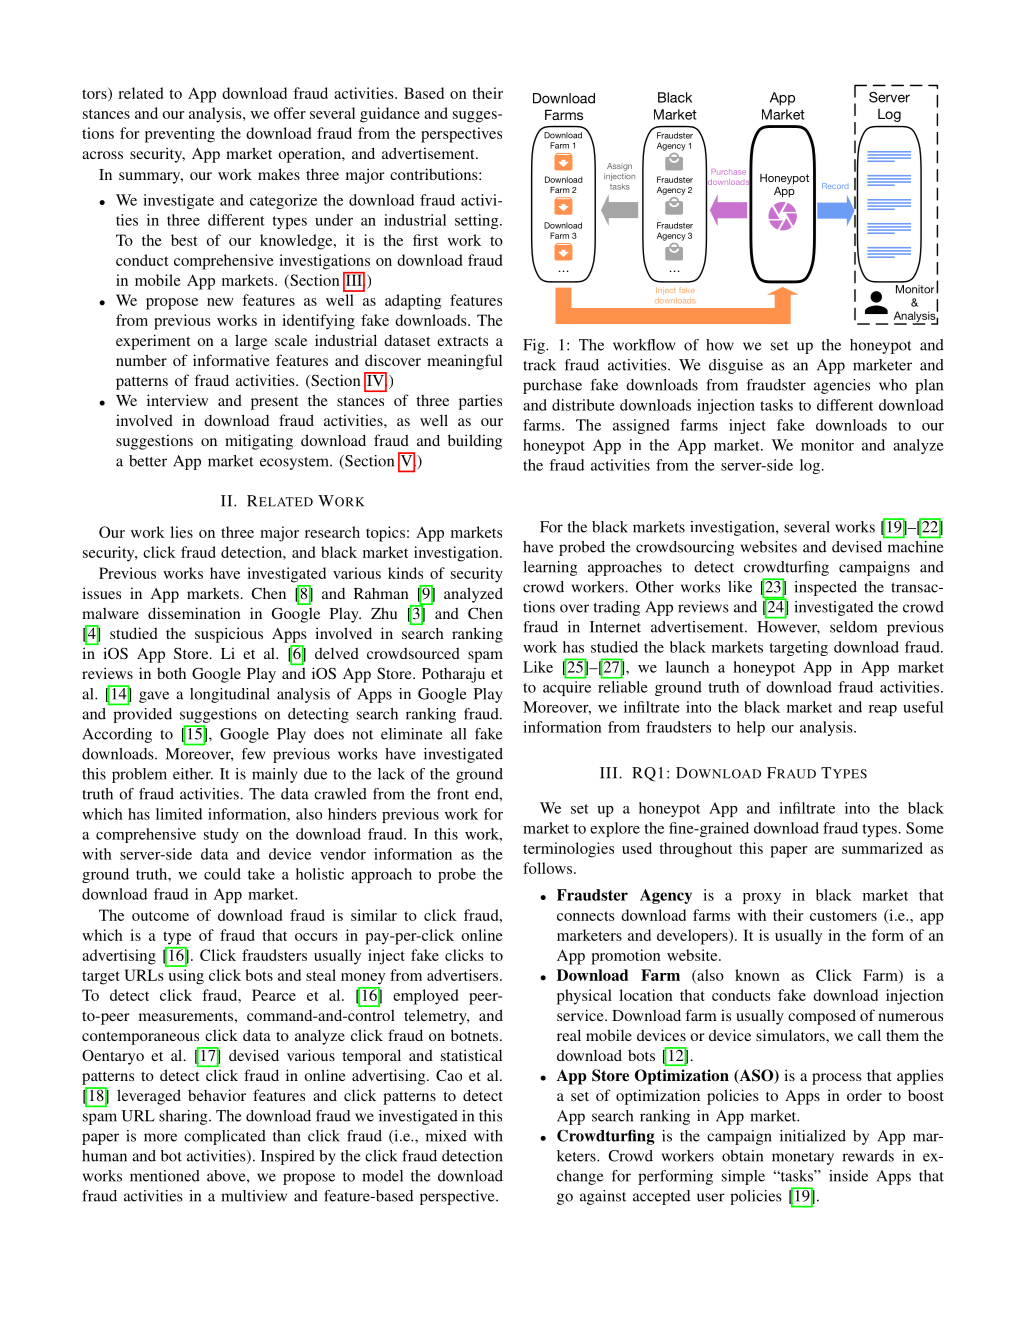 Image resolution: width=1026 pixels, height=1328 pixels. What do you see at coordinates (539, 365) in the screenshot?
I see `track` at bounding box center [539, 365].
